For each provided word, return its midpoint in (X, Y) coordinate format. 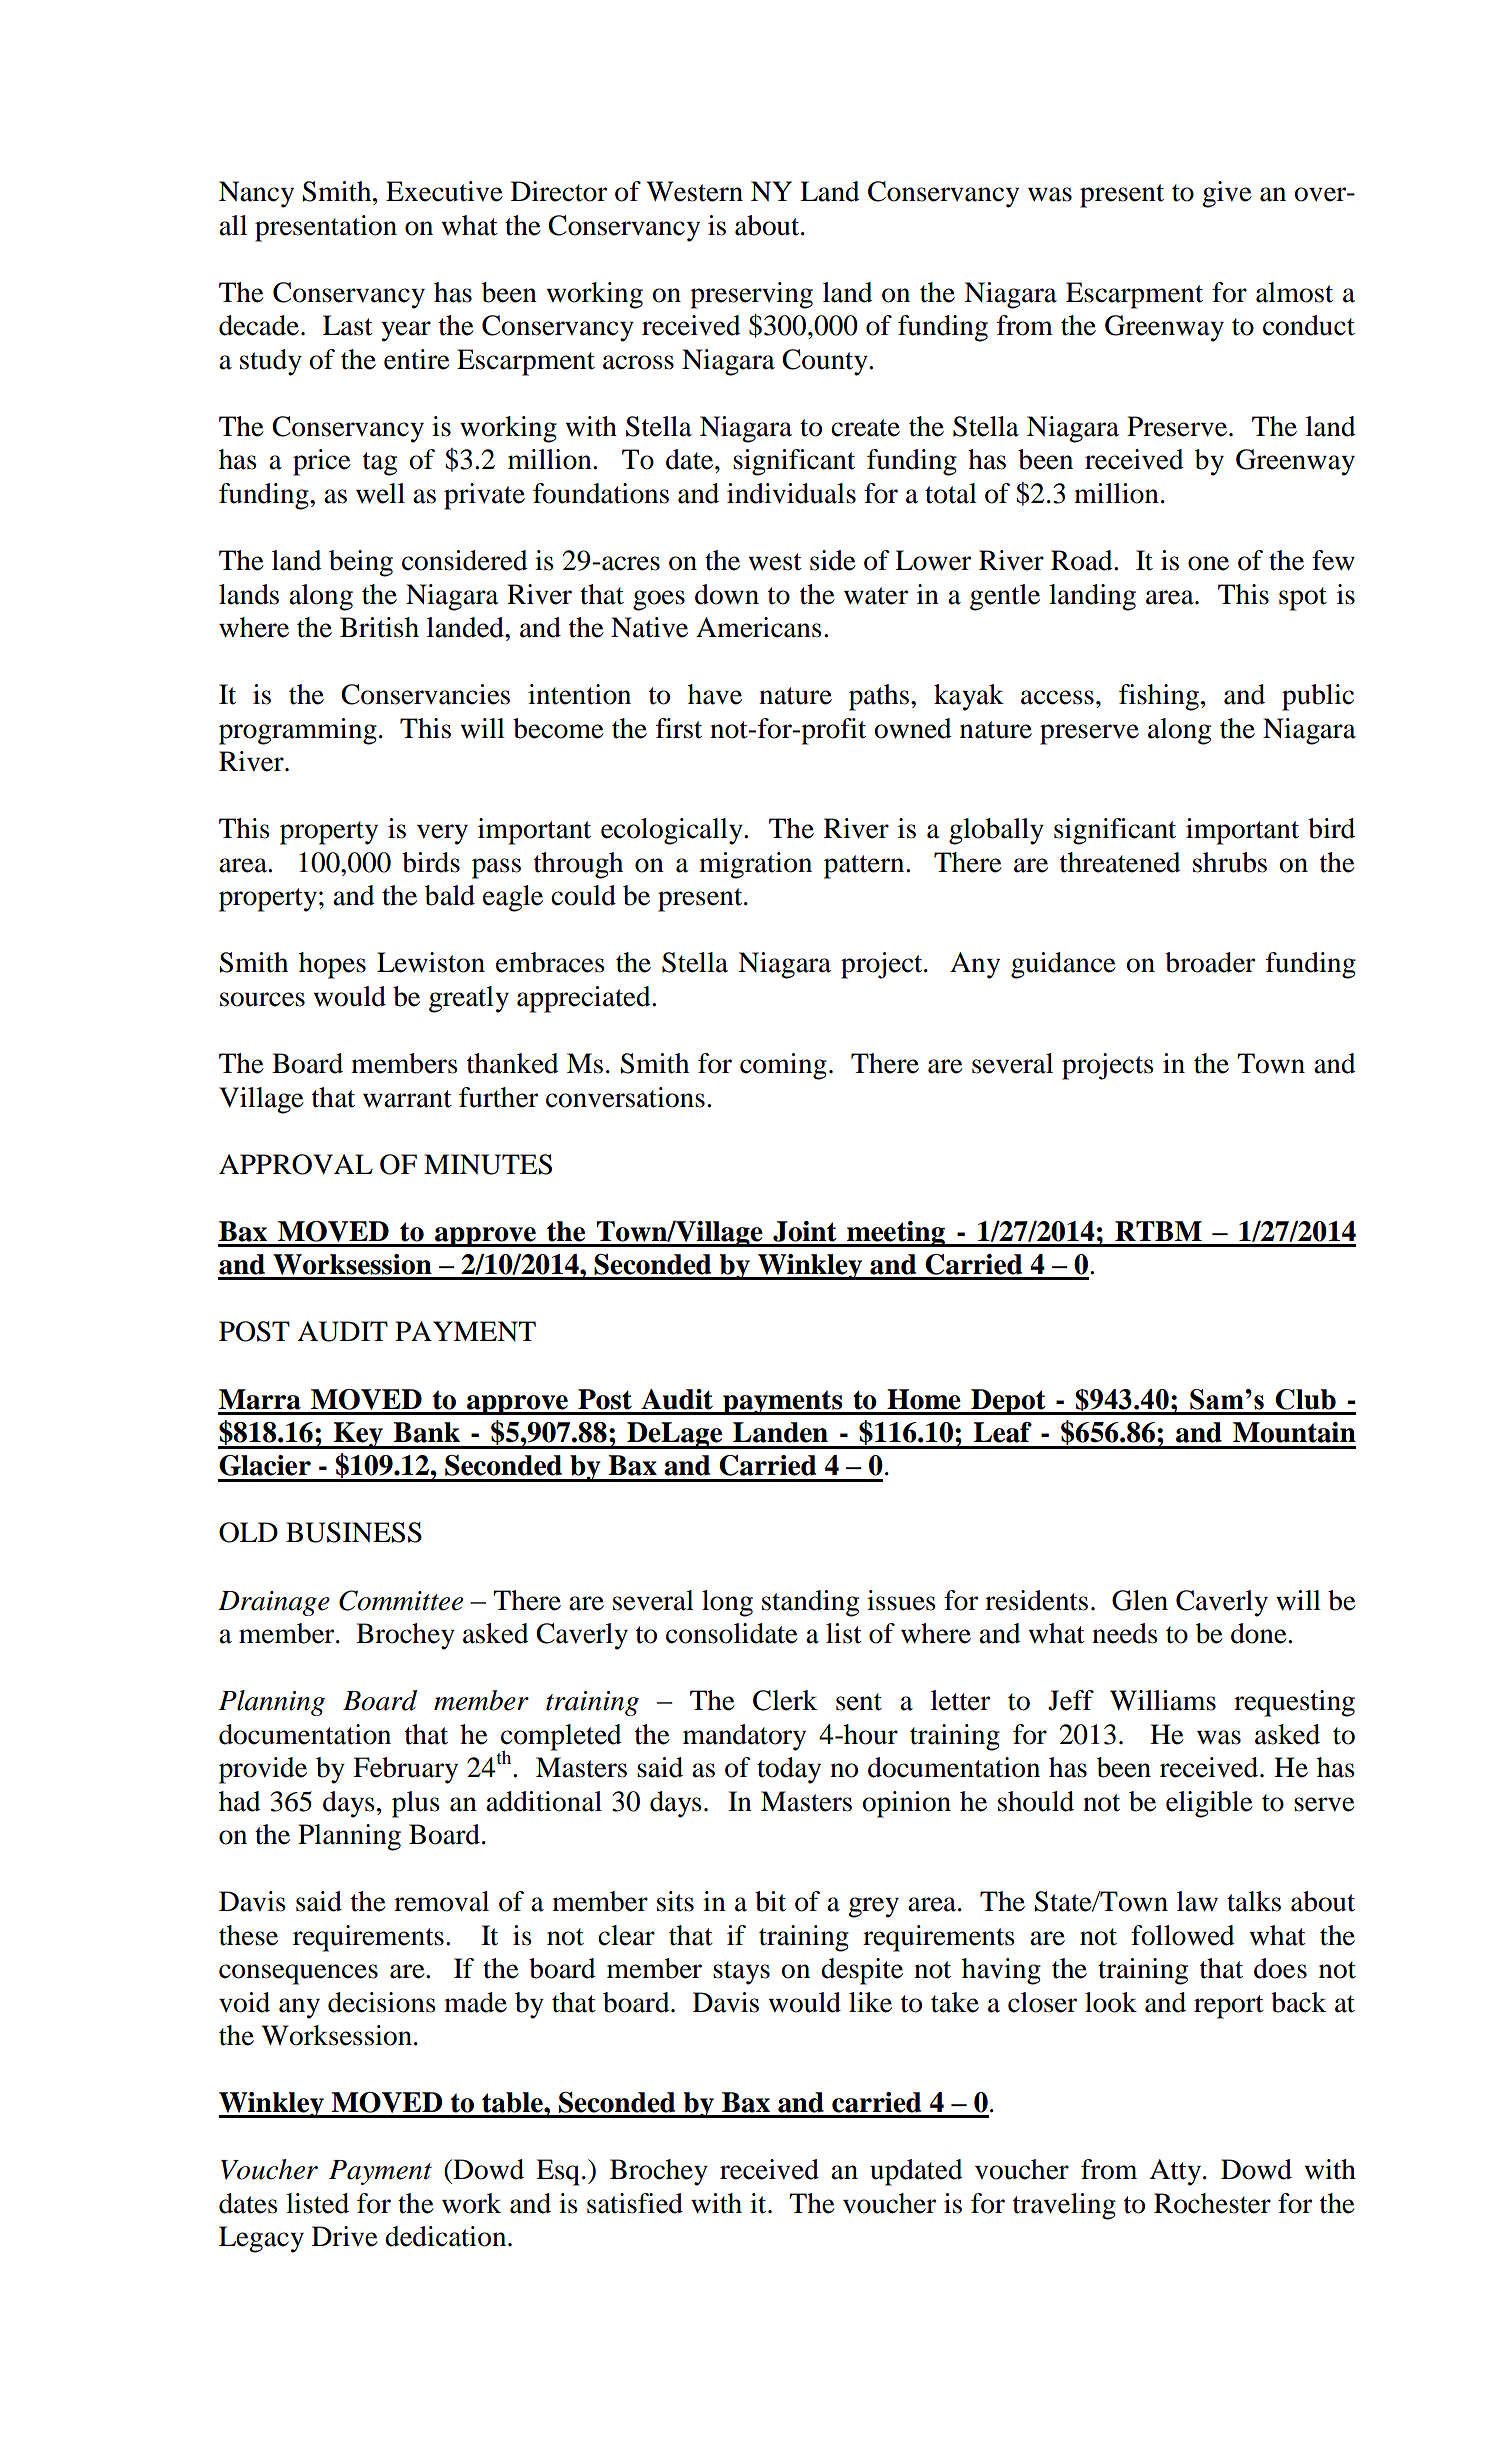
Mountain (1294, 1432)
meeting (896, 1234)
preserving (751, 295)
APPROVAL (296, 1164)
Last (348, 325)
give (1227, 194)
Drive (345, 2236)
